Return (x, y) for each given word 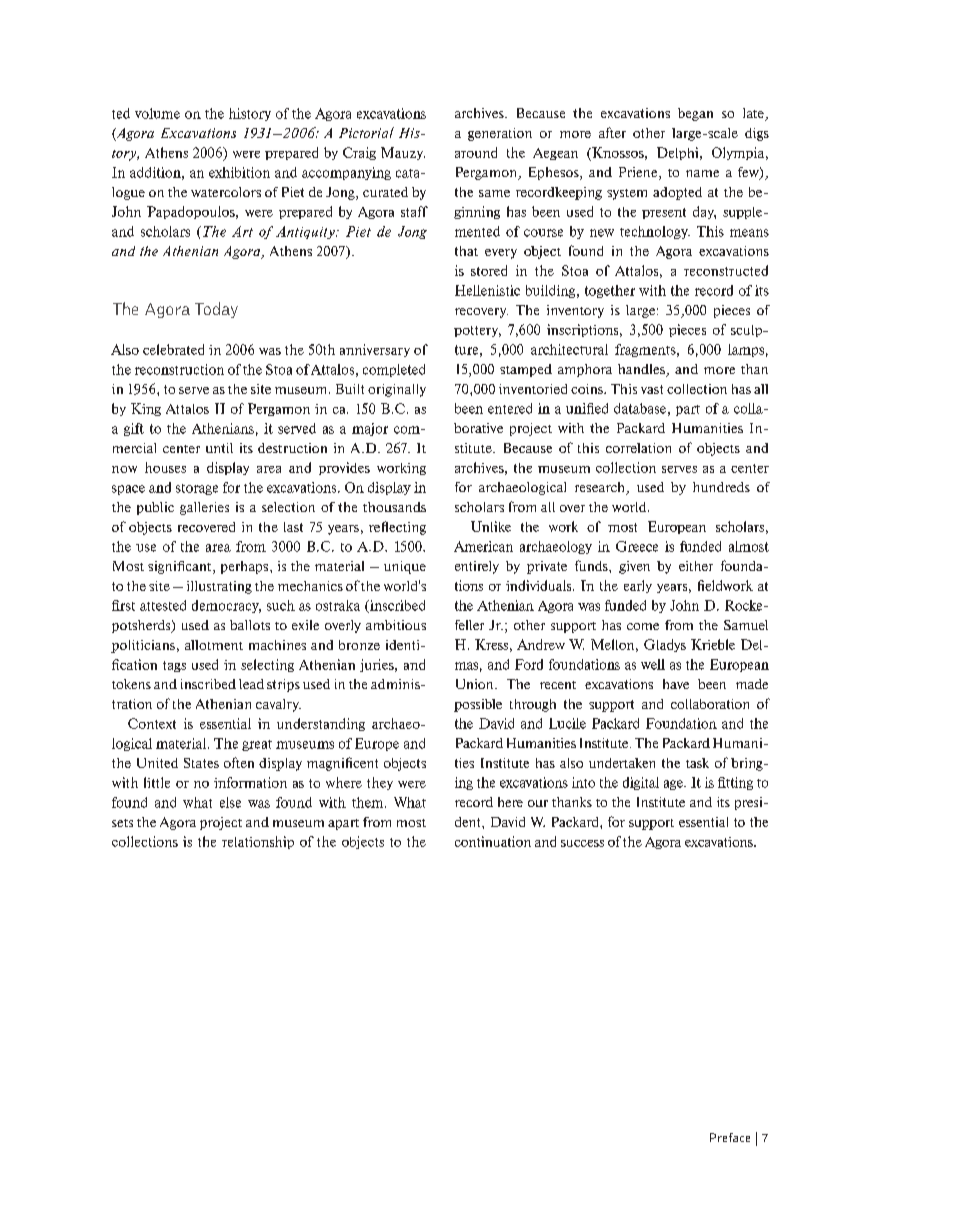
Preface (730, 1137)
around (476, 152)
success (582, 843)
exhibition (239, 172)
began (695, 114)
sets (122, 823)
